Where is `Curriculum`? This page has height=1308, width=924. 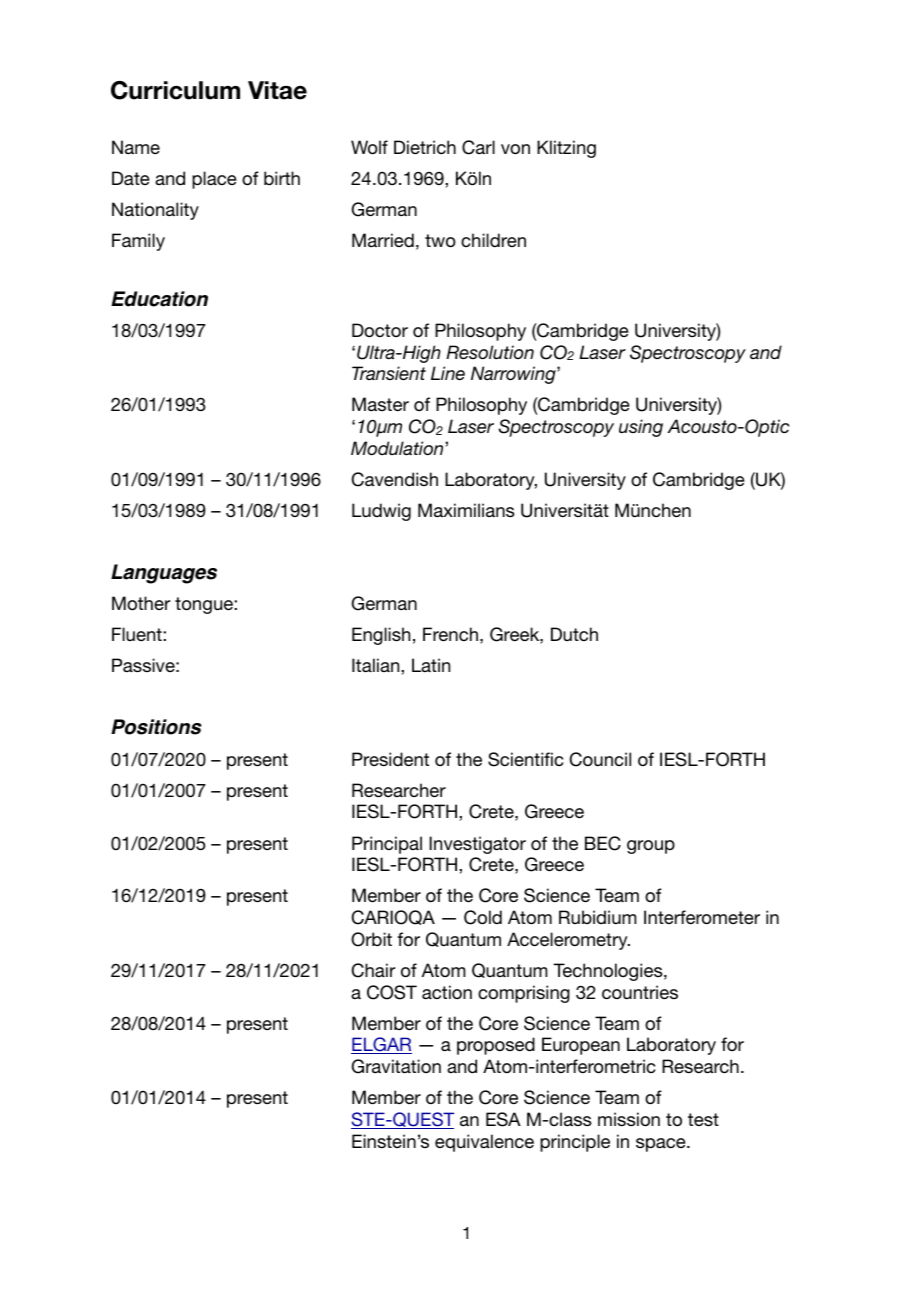 Curriculum is located at coordinates (175, 90).
